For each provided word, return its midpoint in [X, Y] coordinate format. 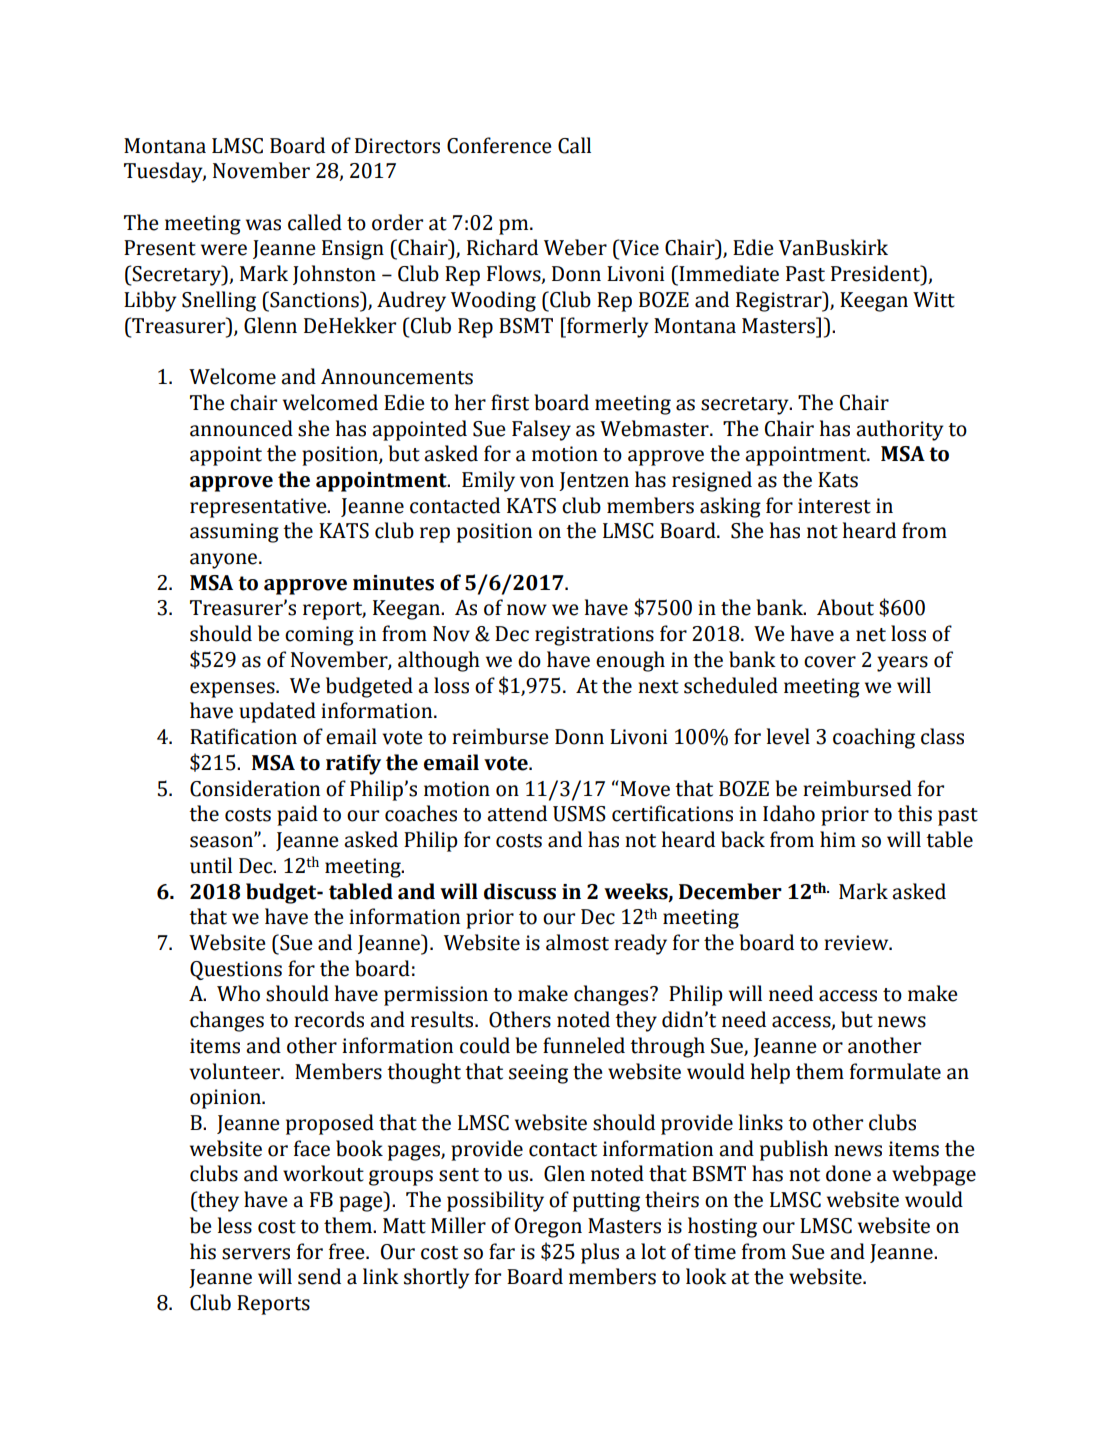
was [263, 225]
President [877, 273]
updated [277, 712]
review [857, 943]
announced [241, 428]
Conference [499, 145]
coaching [874, 738]
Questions [236, 970]
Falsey [541, 430]
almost [577, 942]
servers [256, 1254]
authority [900, 430]
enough [630, 661]
